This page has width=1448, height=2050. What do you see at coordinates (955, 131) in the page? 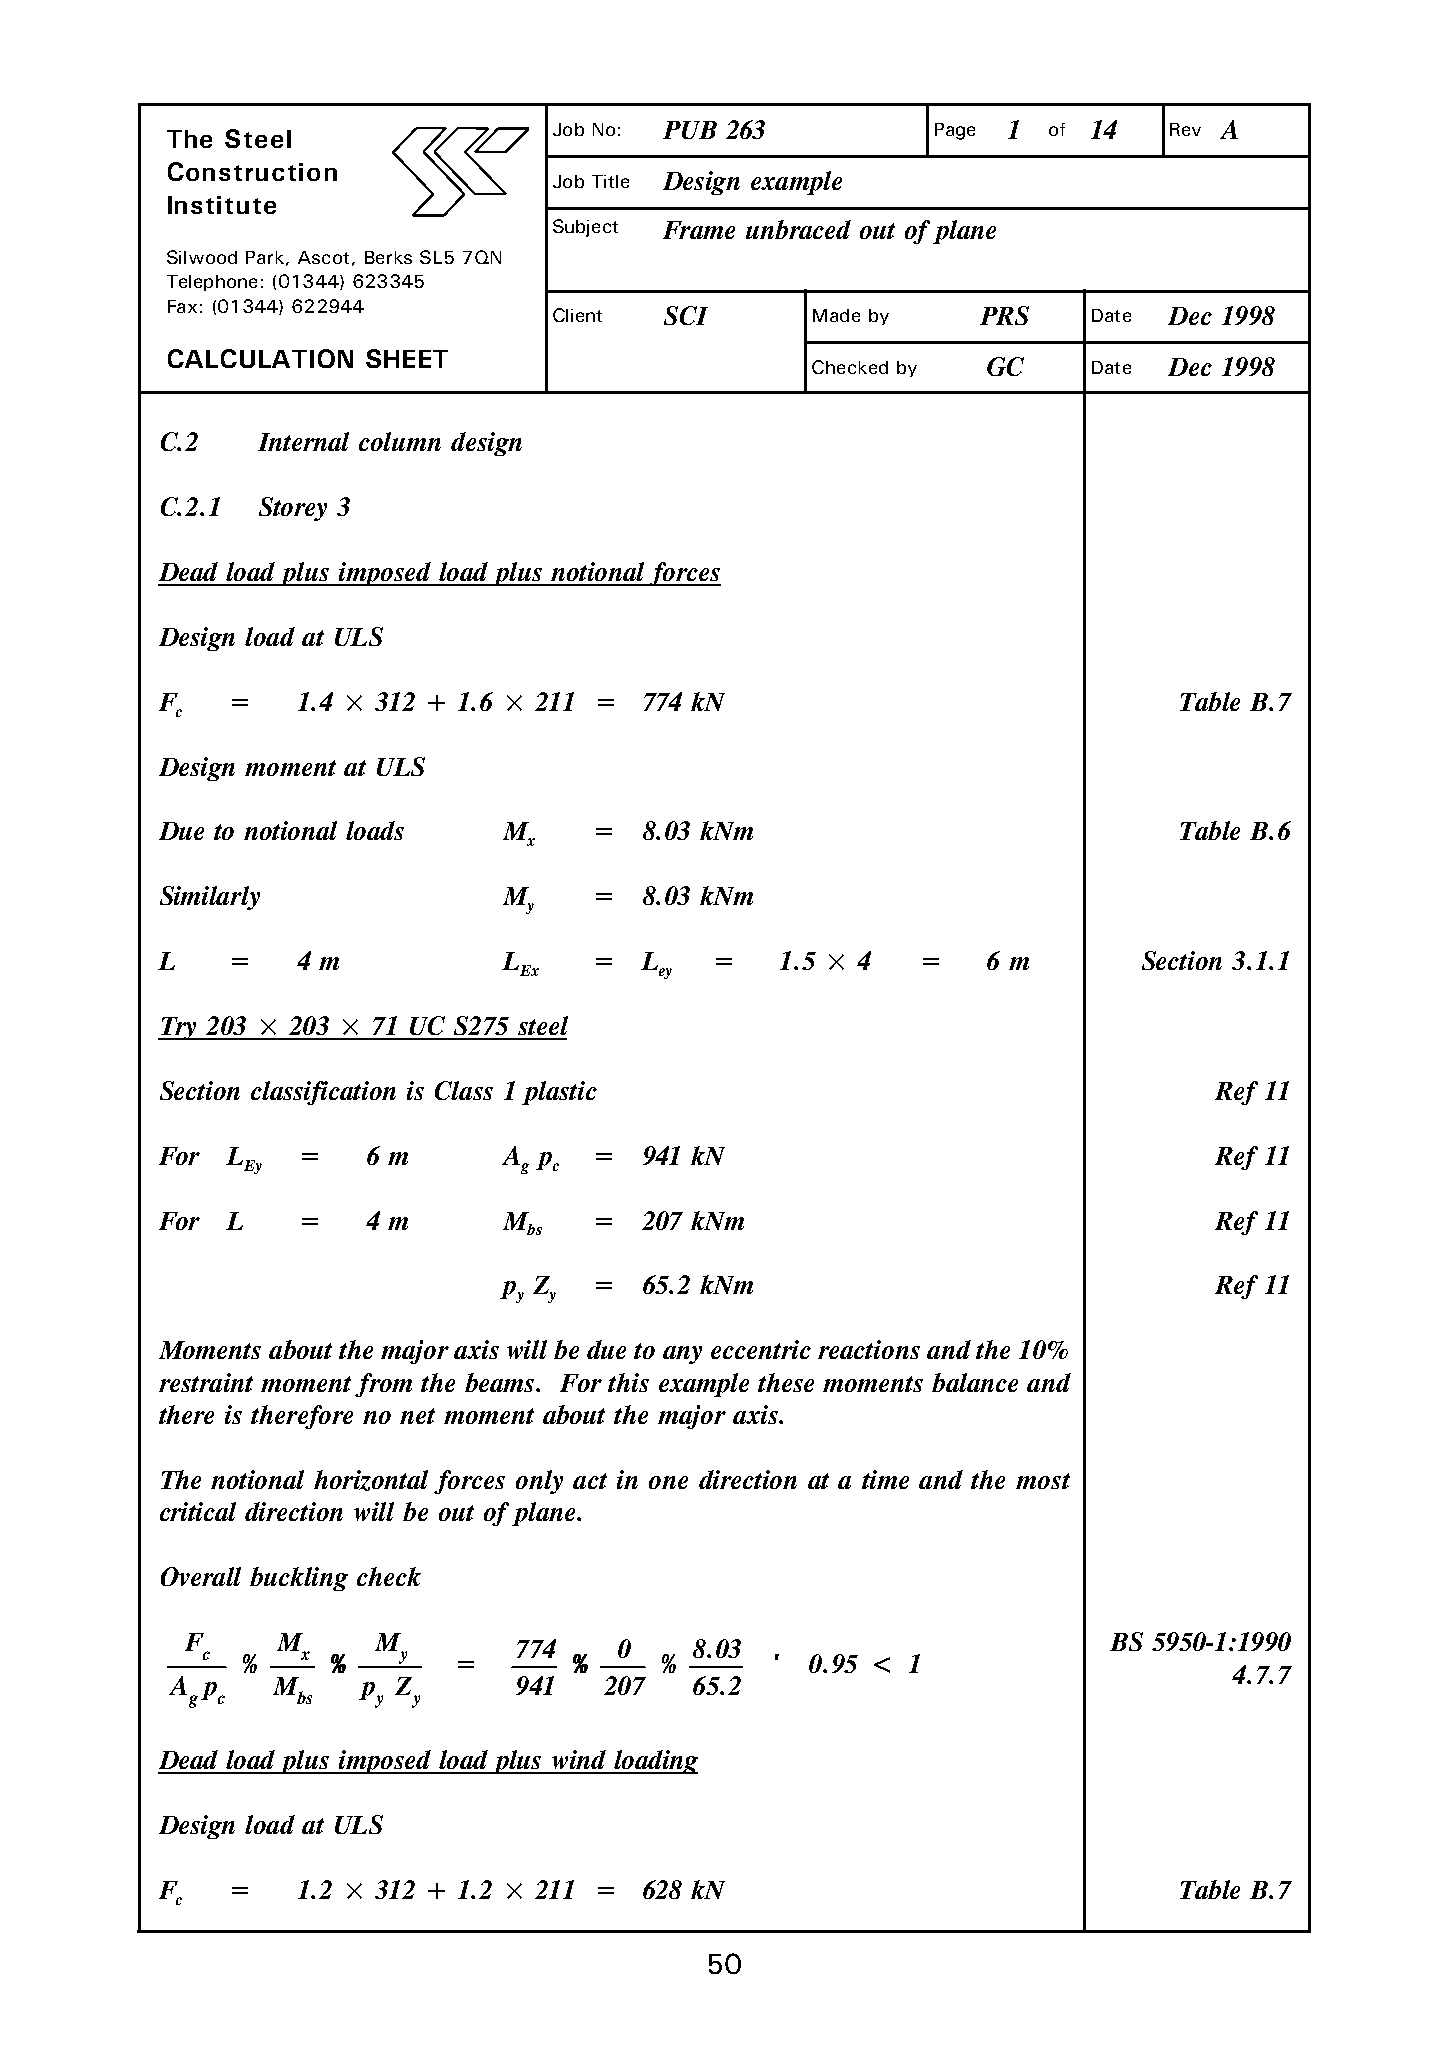
I see `Page` at bounding box center [955, 131].
